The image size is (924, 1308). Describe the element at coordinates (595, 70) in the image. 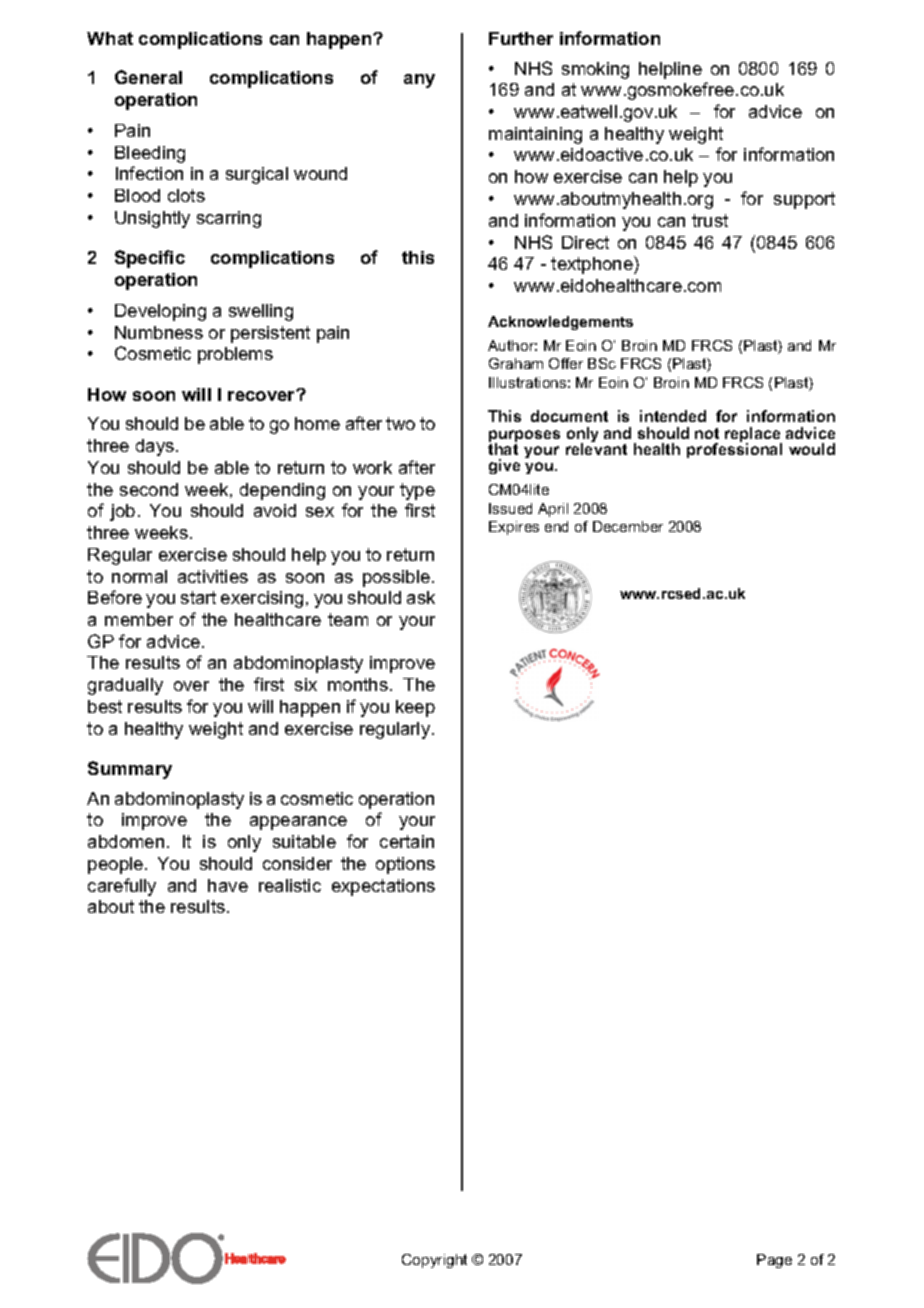

I see `smoking` at that location.
